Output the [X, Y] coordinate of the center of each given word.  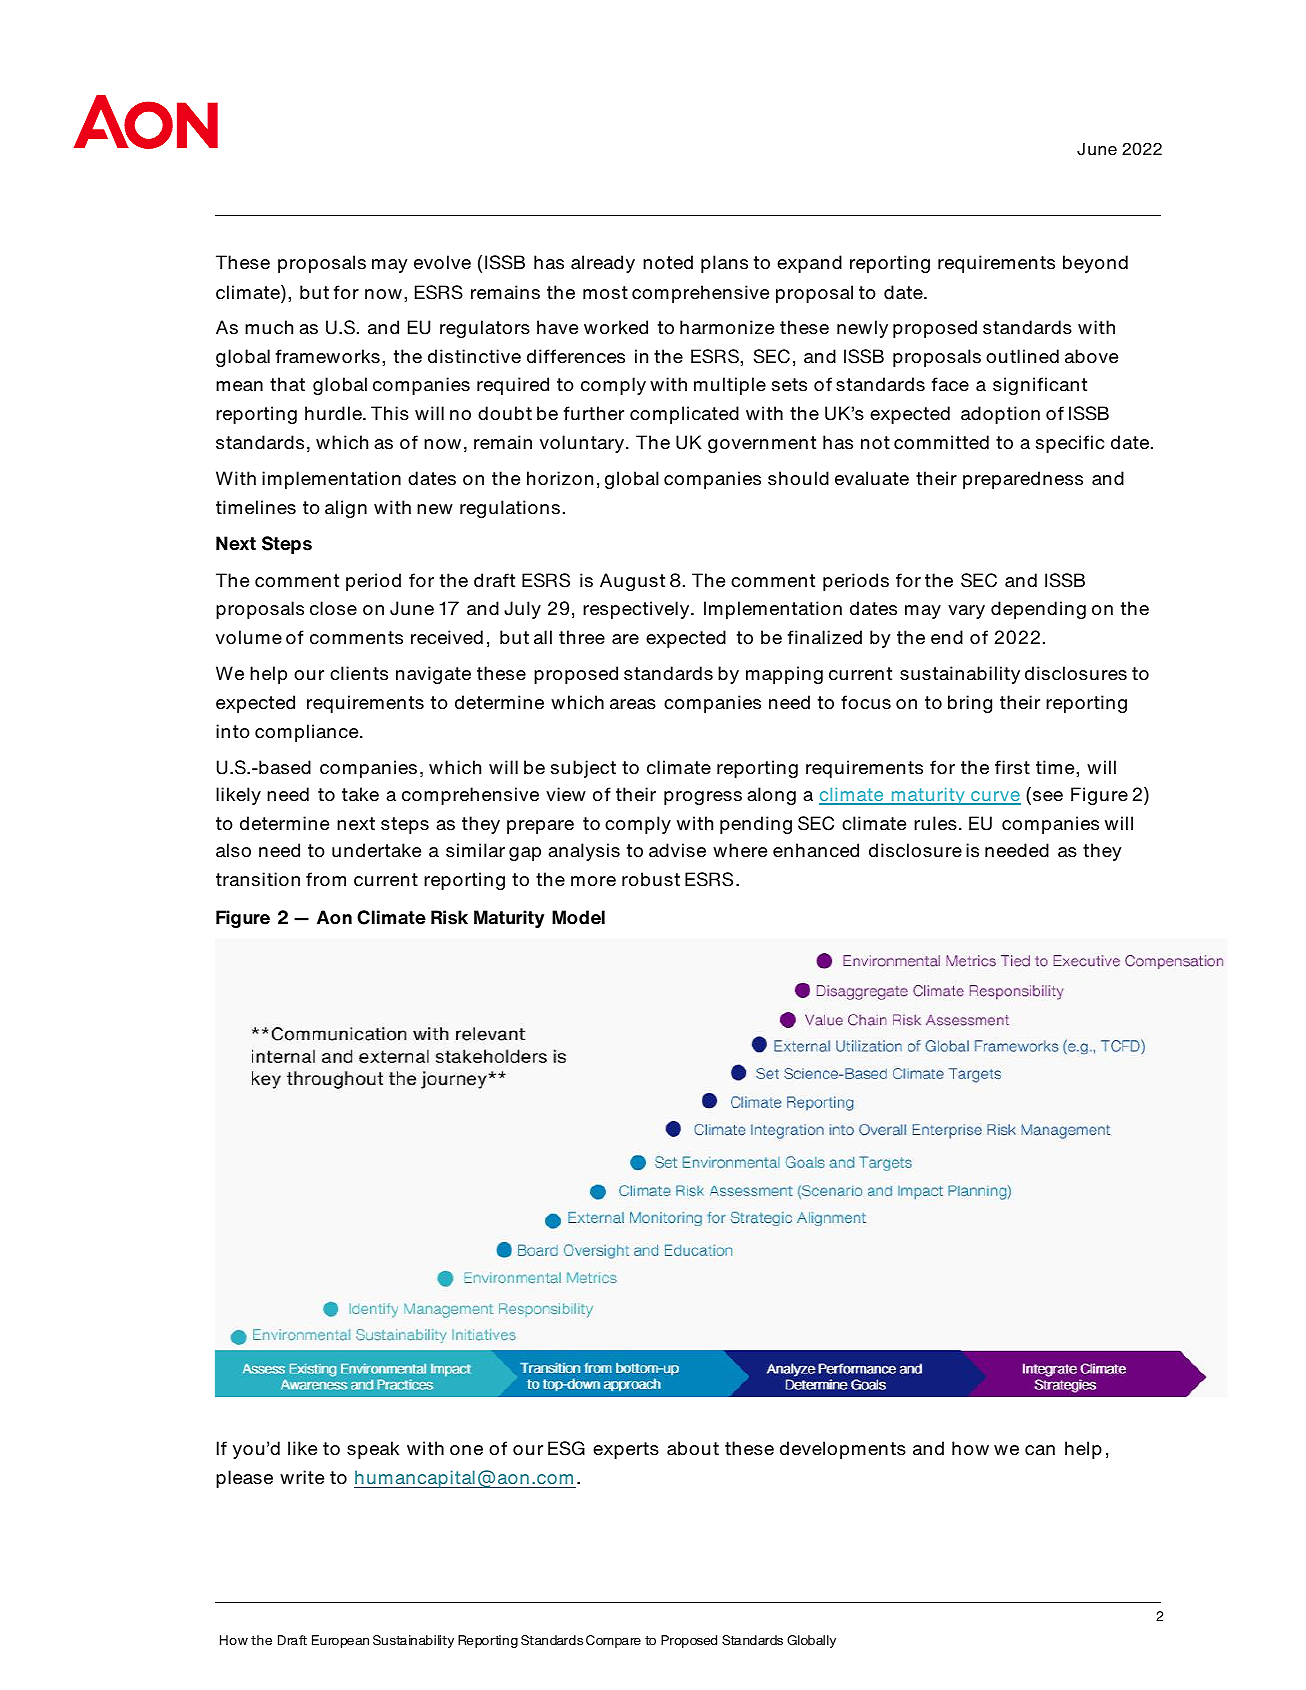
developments [843, 1450]
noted [668, 262]
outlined [1022, 356]
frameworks [328, 356]
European [340, 1641]
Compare [613, 1641]
